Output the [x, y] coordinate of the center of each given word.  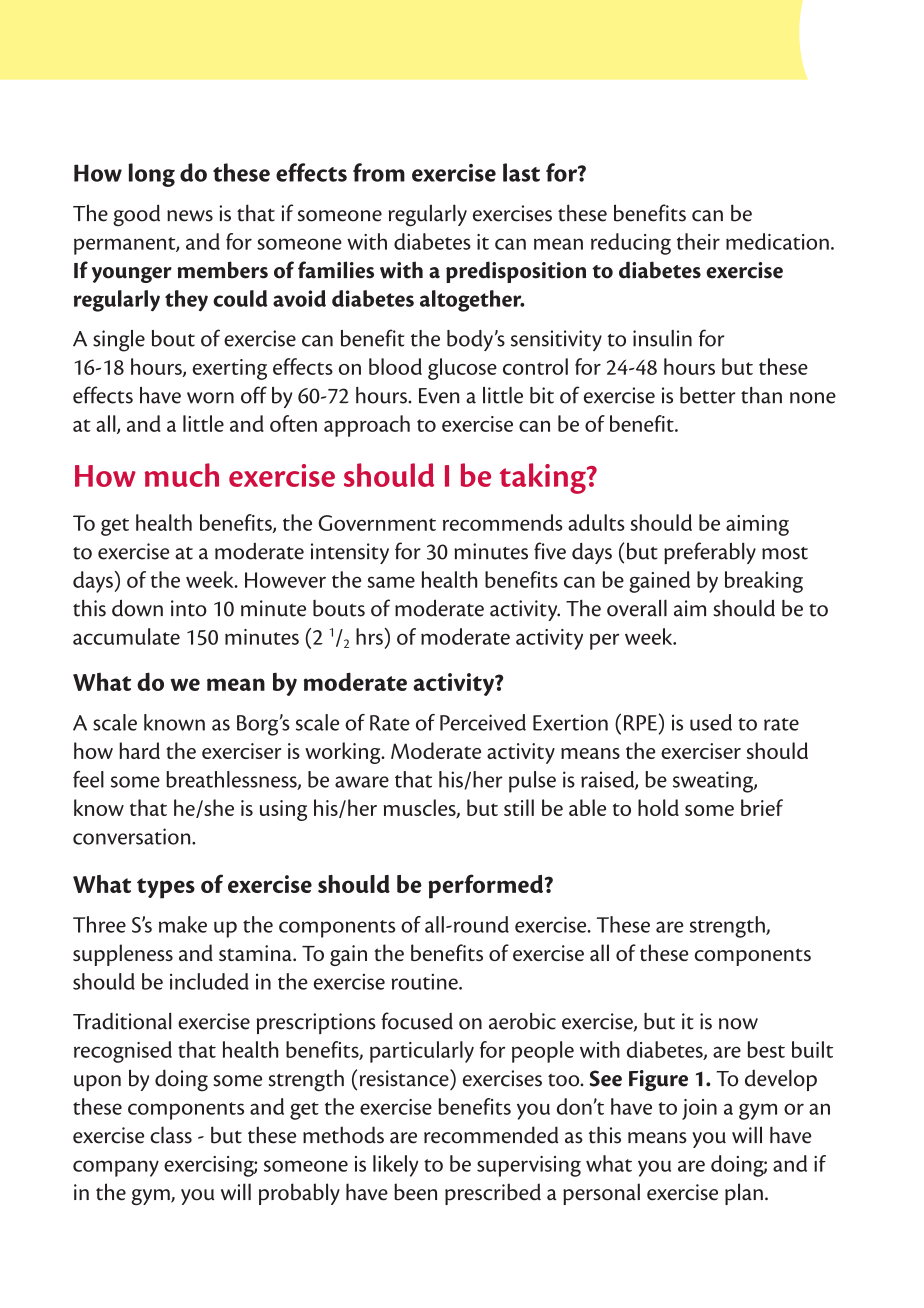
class [171, 1135]
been [415, 1192]
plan [744, 1194]
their [698, 241]
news [190, 216]
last [521, 172]
